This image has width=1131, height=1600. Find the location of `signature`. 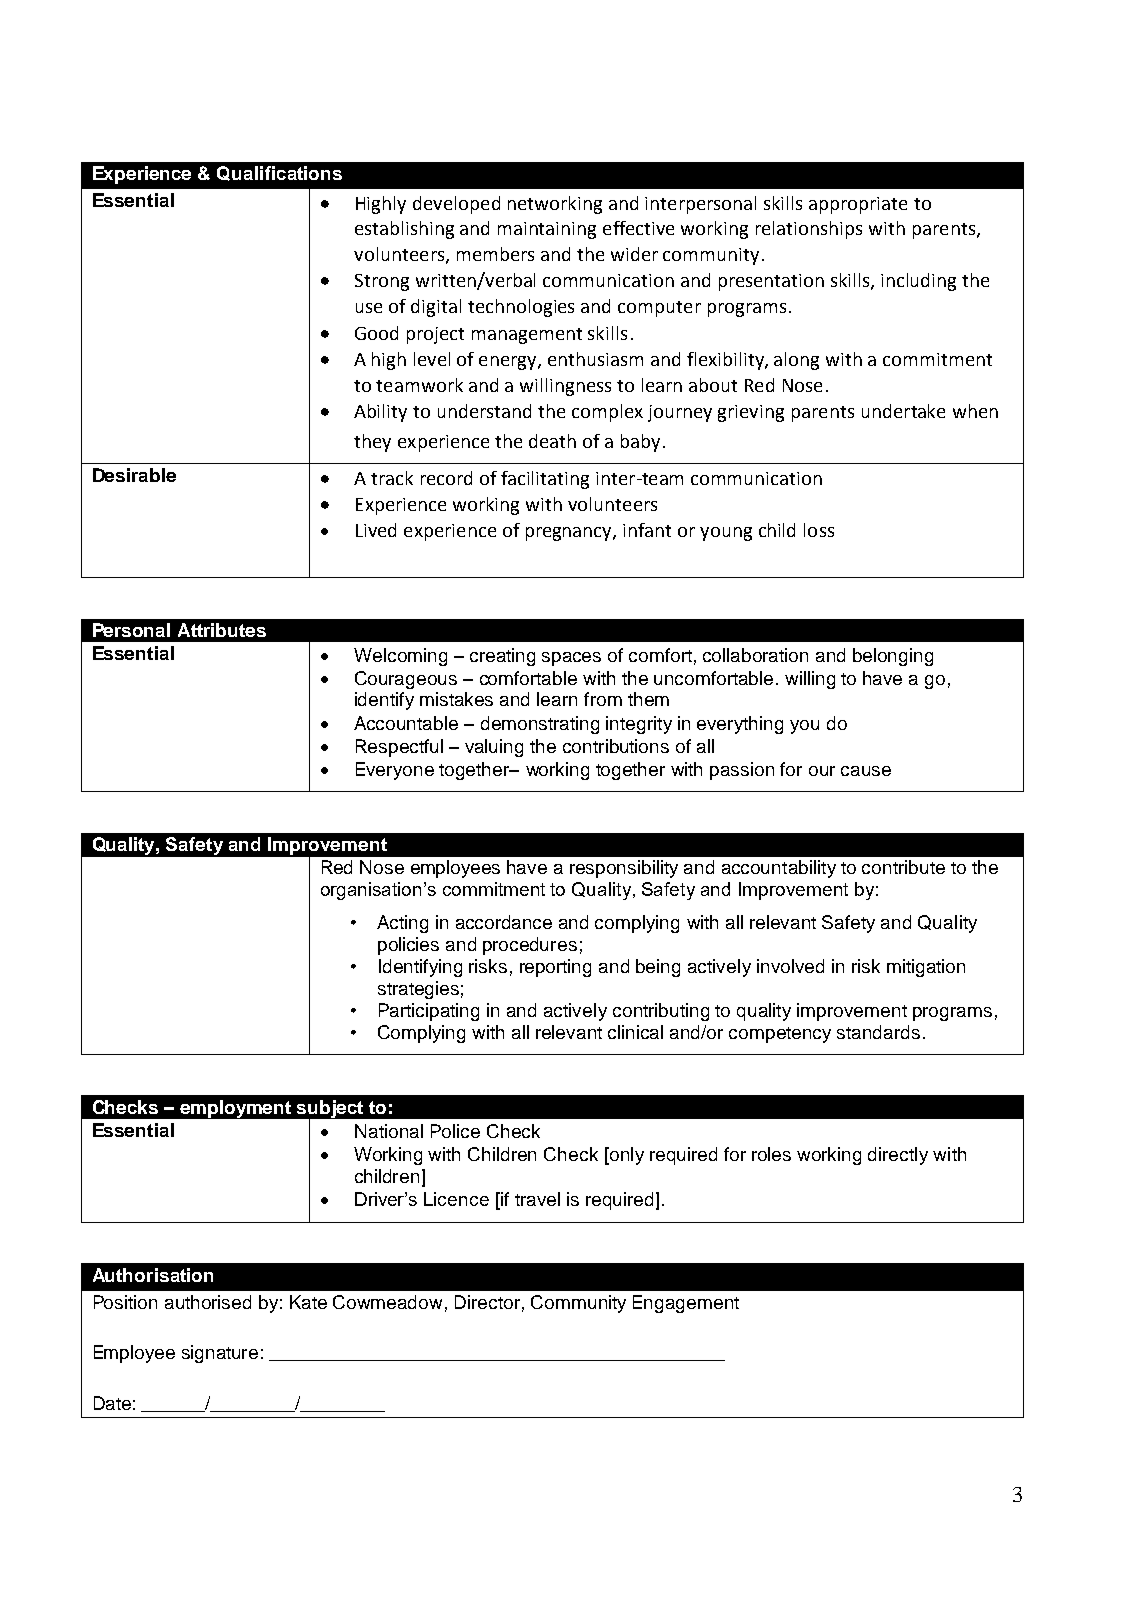

signature is located at coordinates (220, 1354).
